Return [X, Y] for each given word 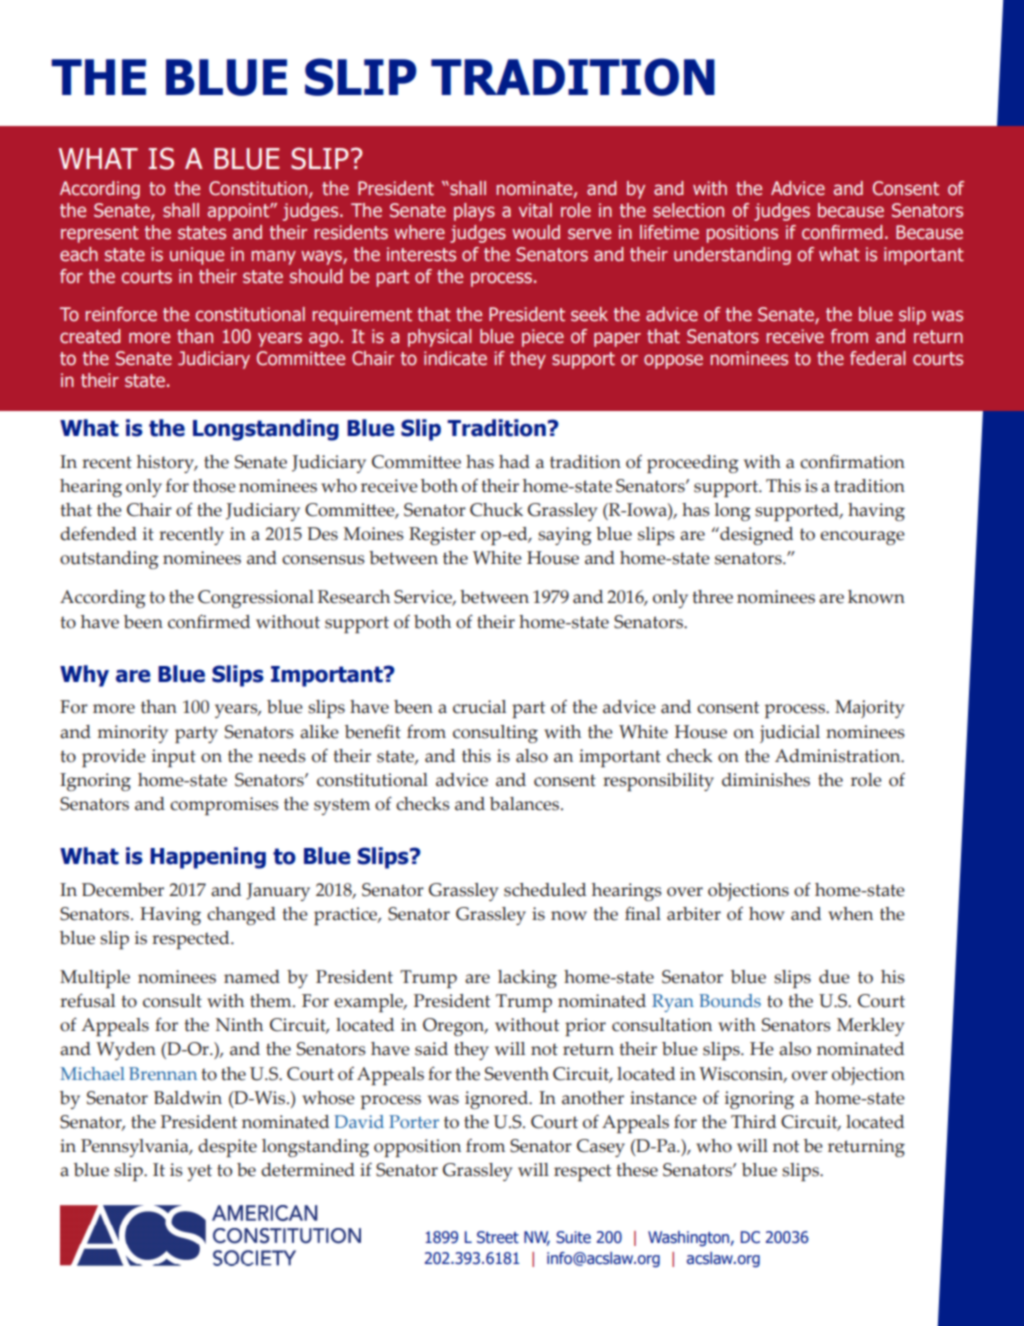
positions [742, 234]
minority [133, 734]
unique [197, 256]
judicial [790, 734]
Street [498, 1237]
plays [474, 212]
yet [199, 1172]
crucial [479, 707]
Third [753, 1122]
